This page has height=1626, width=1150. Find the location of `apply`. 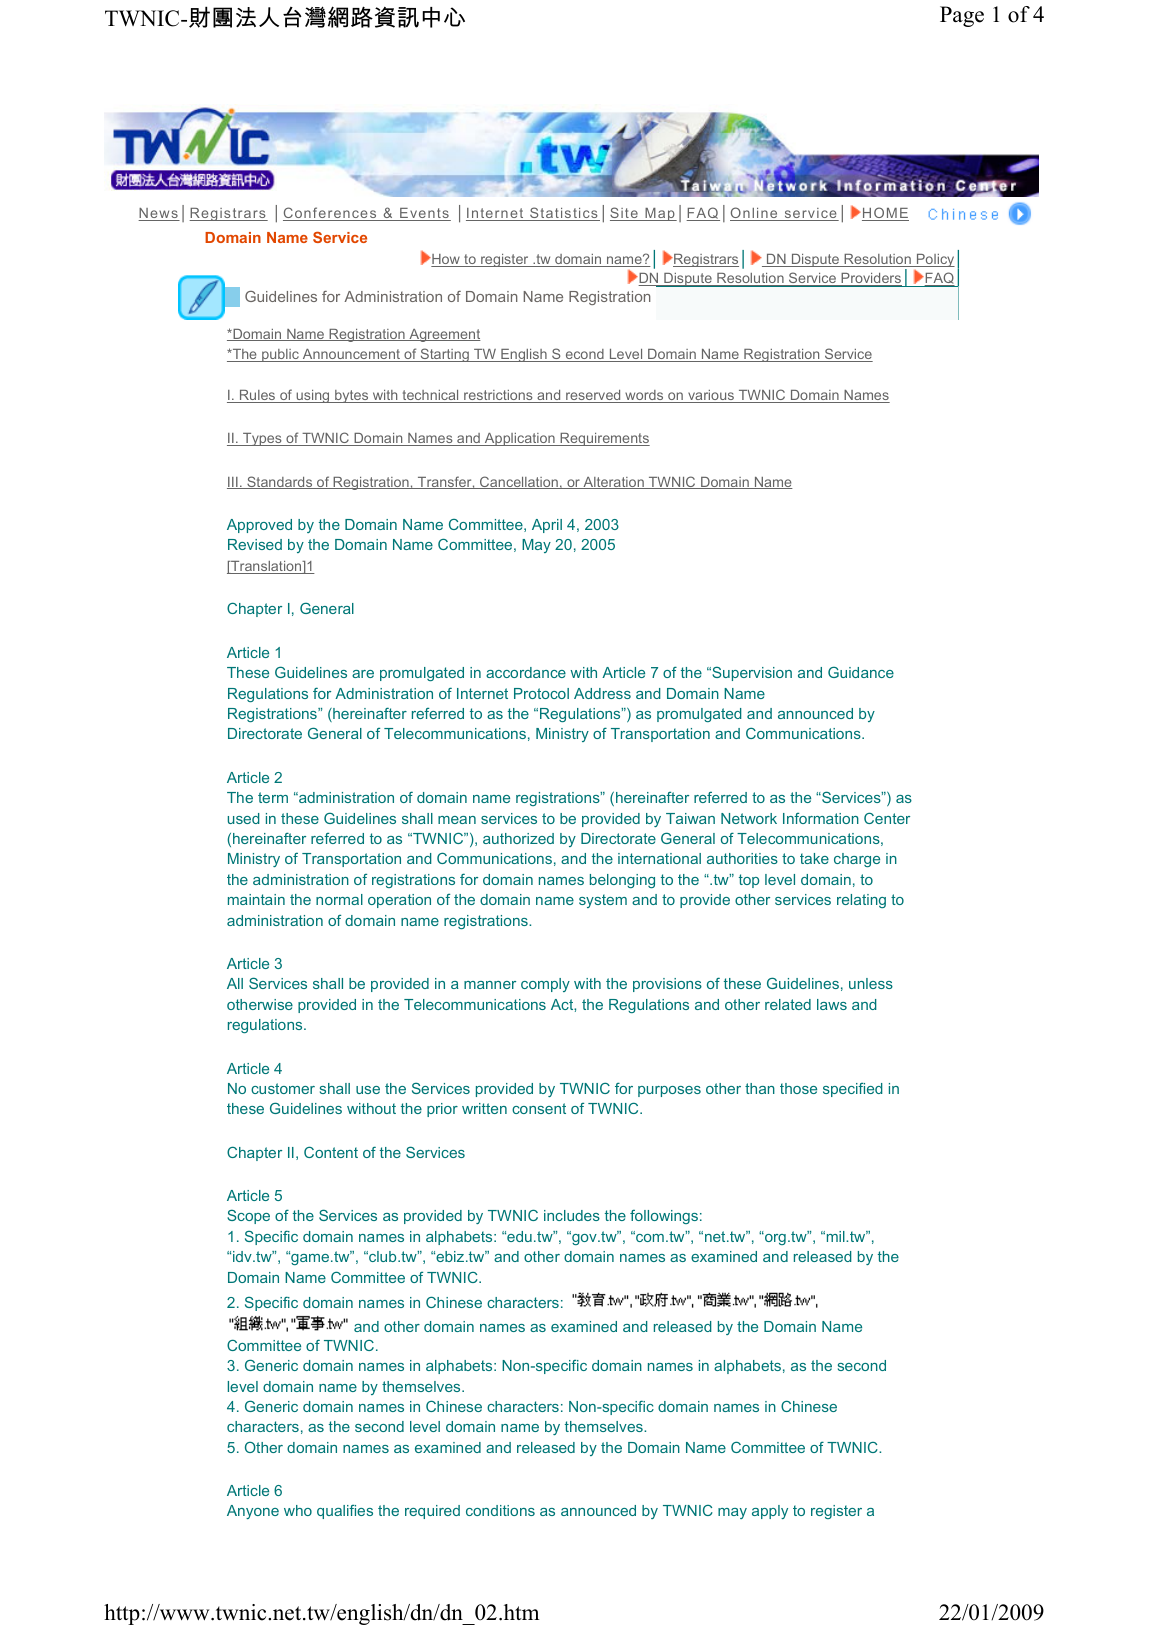

apply is located at coordinates (770, 1512).
